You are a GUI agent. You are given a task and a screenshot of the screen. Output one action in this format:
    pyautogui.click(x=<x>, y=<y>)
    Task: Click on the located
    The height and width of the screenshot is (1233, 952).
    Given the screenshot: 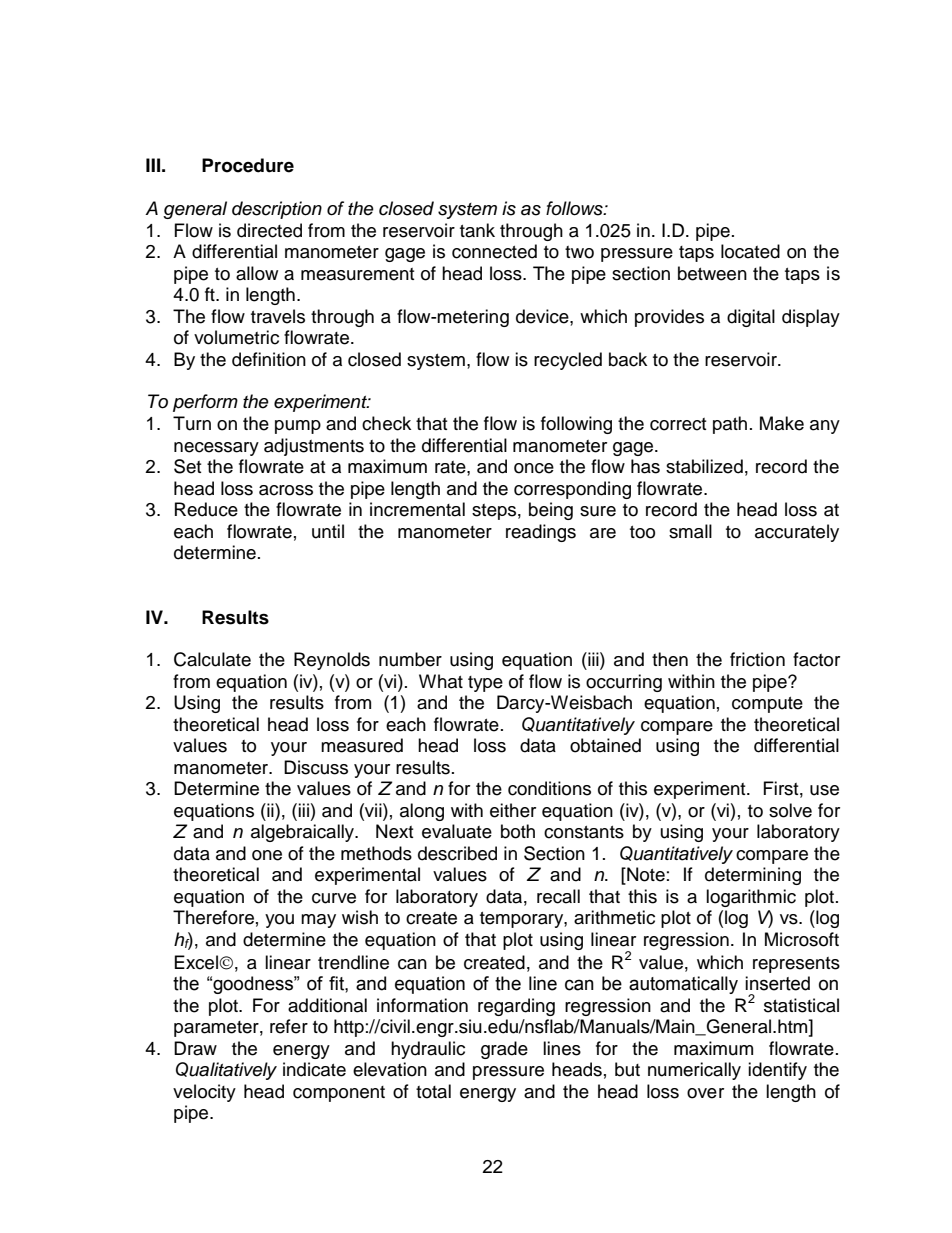 What is the action you would take?
    pyautogui.click(x=750, y=251)
